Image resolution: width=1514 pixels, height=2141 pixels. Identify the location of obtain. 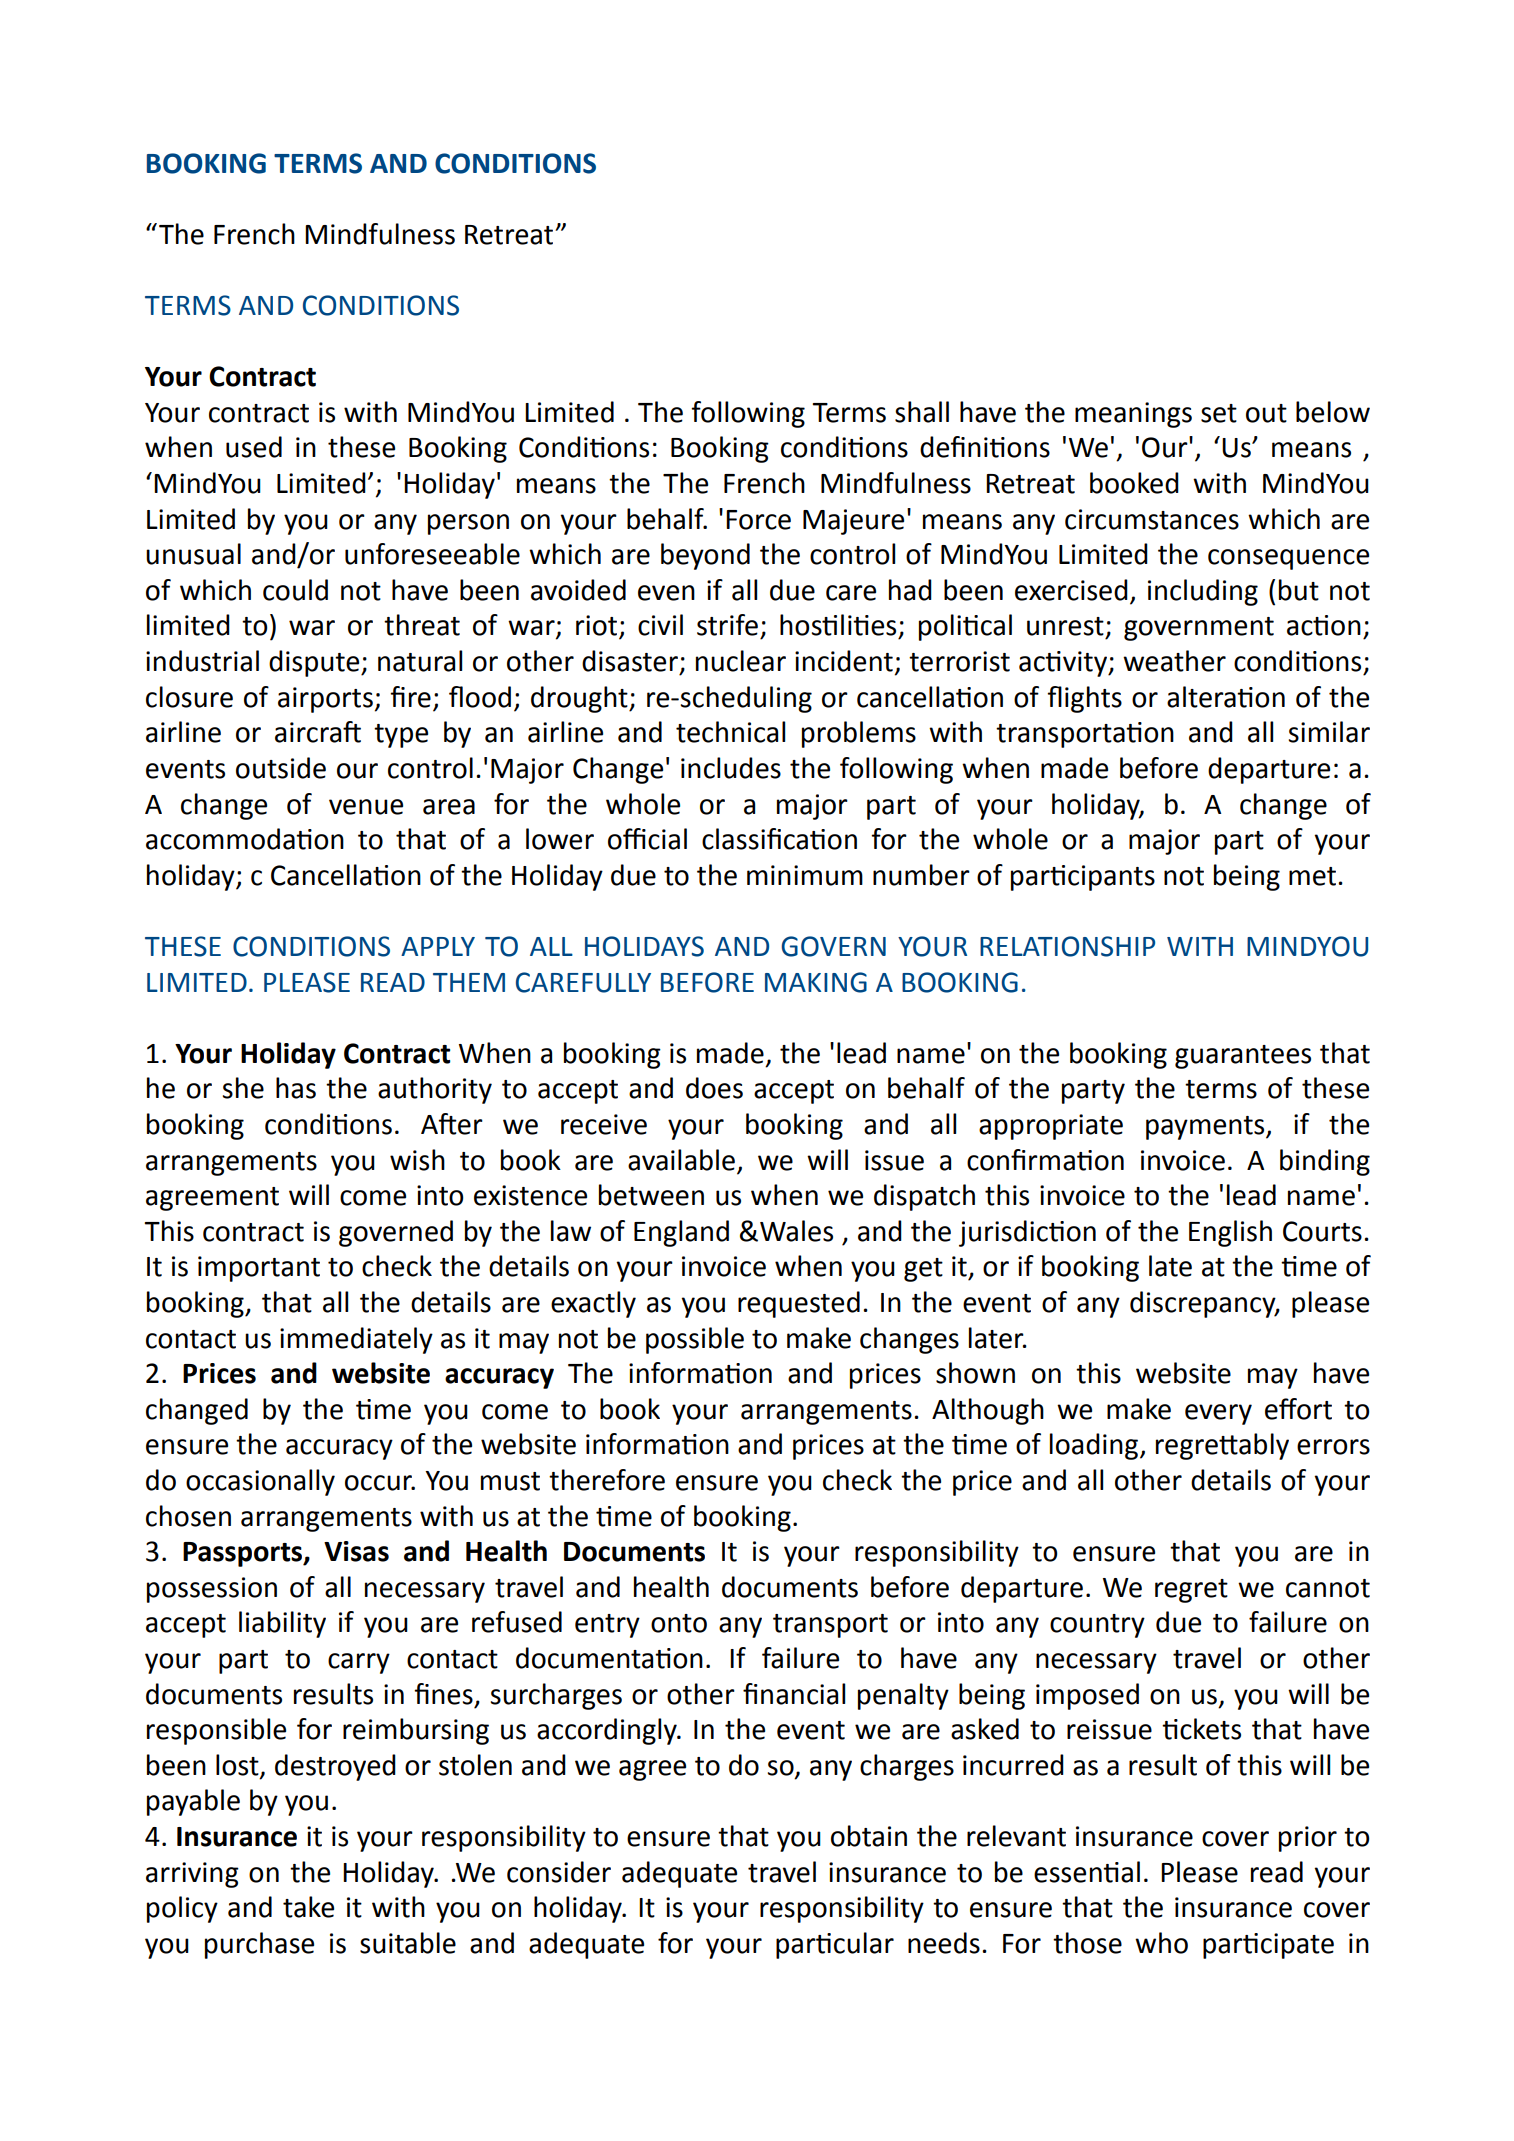
(869, 1836).
